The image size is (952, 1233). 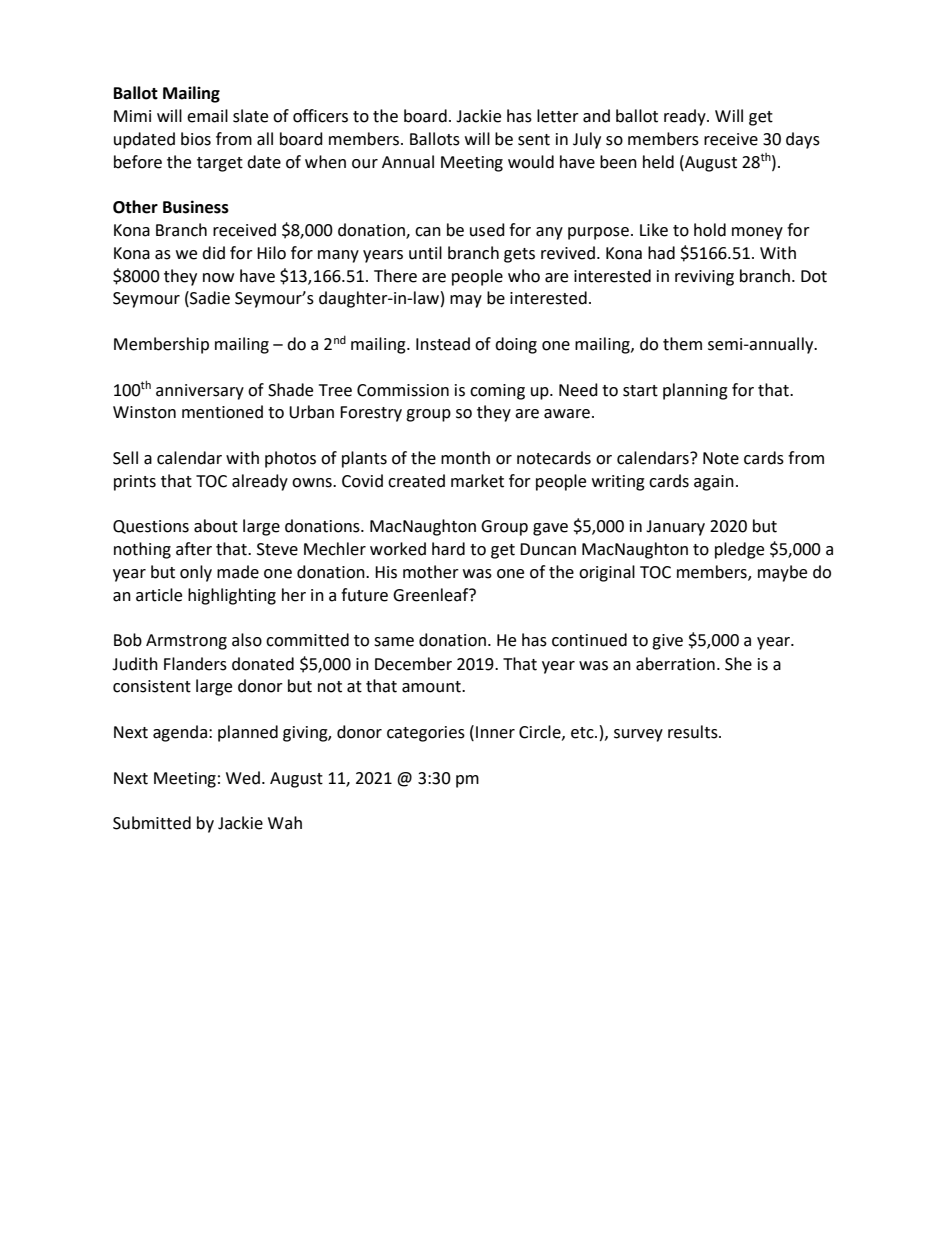 I want to click on days, so click(x=803, y=140).
